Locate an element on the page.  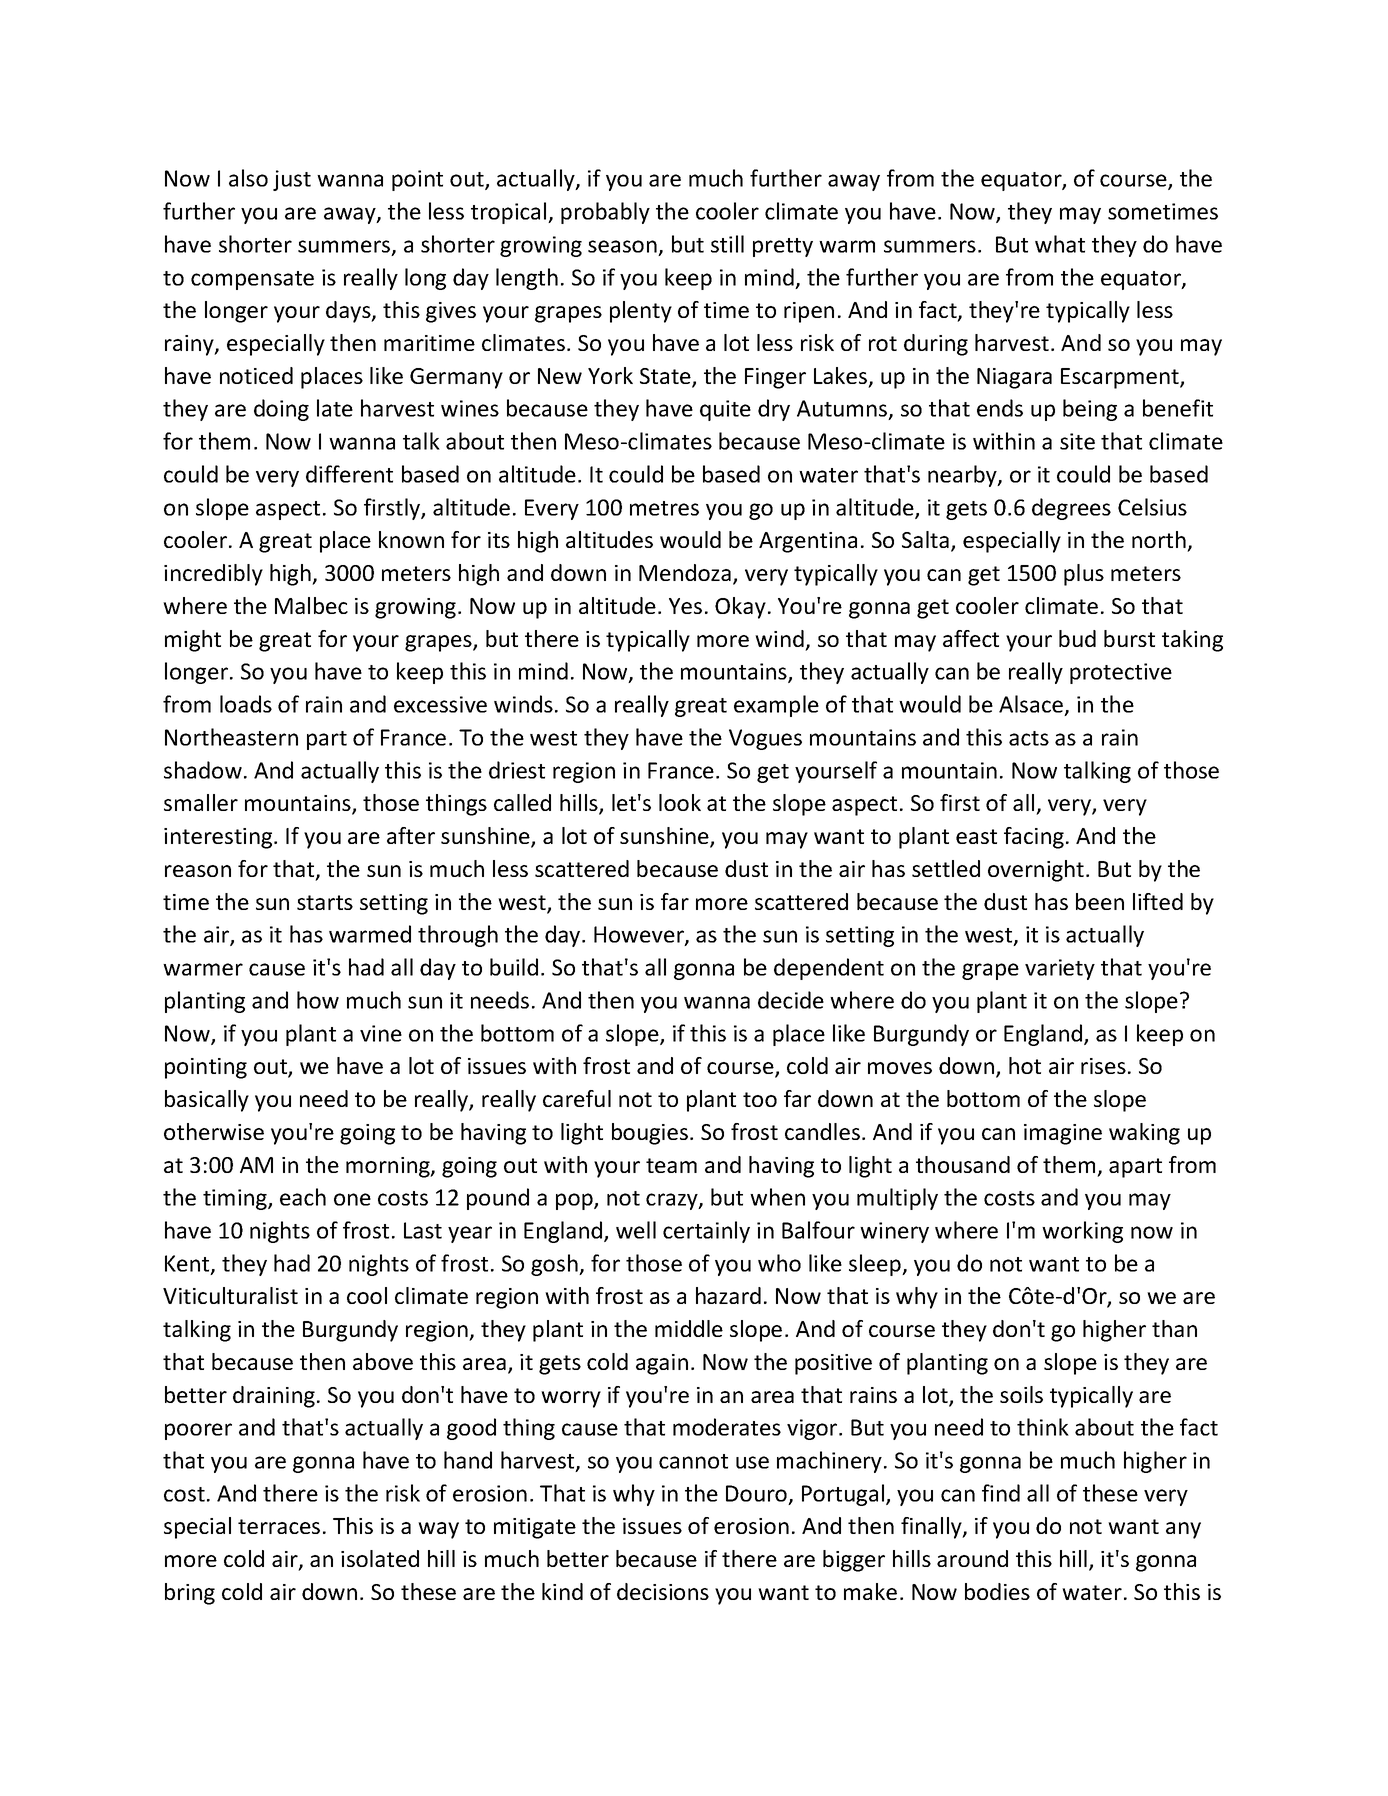
what is located at coordinates (1060, 244).
